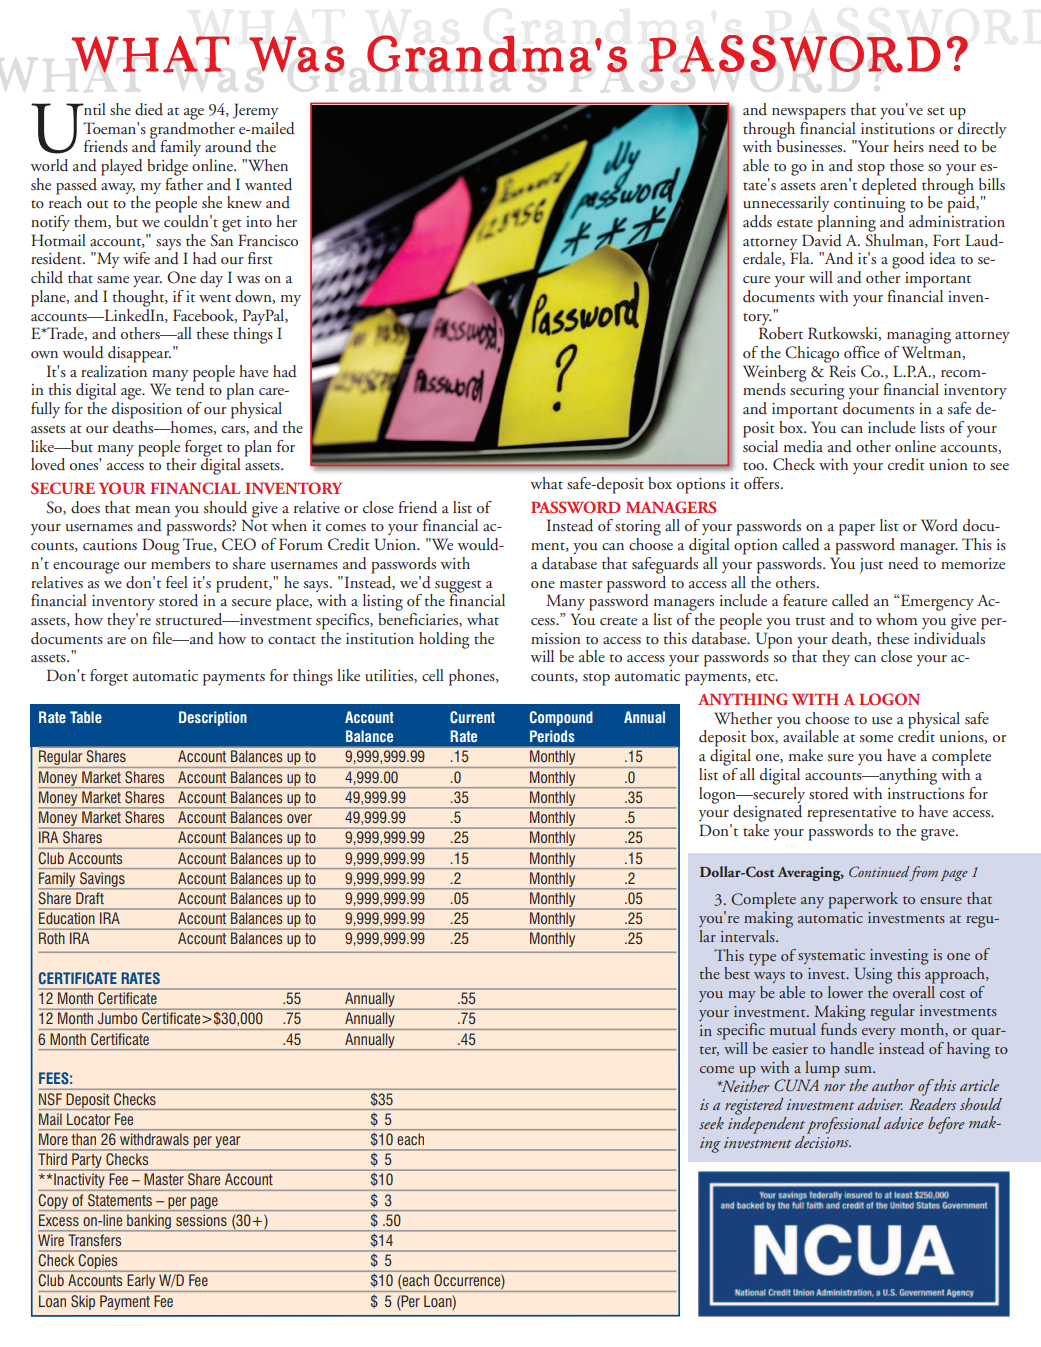 The width and height of the page is (1041, 1347). Describe the element at coordinates (102, 879) in the page. I see `Savings` at that location.
